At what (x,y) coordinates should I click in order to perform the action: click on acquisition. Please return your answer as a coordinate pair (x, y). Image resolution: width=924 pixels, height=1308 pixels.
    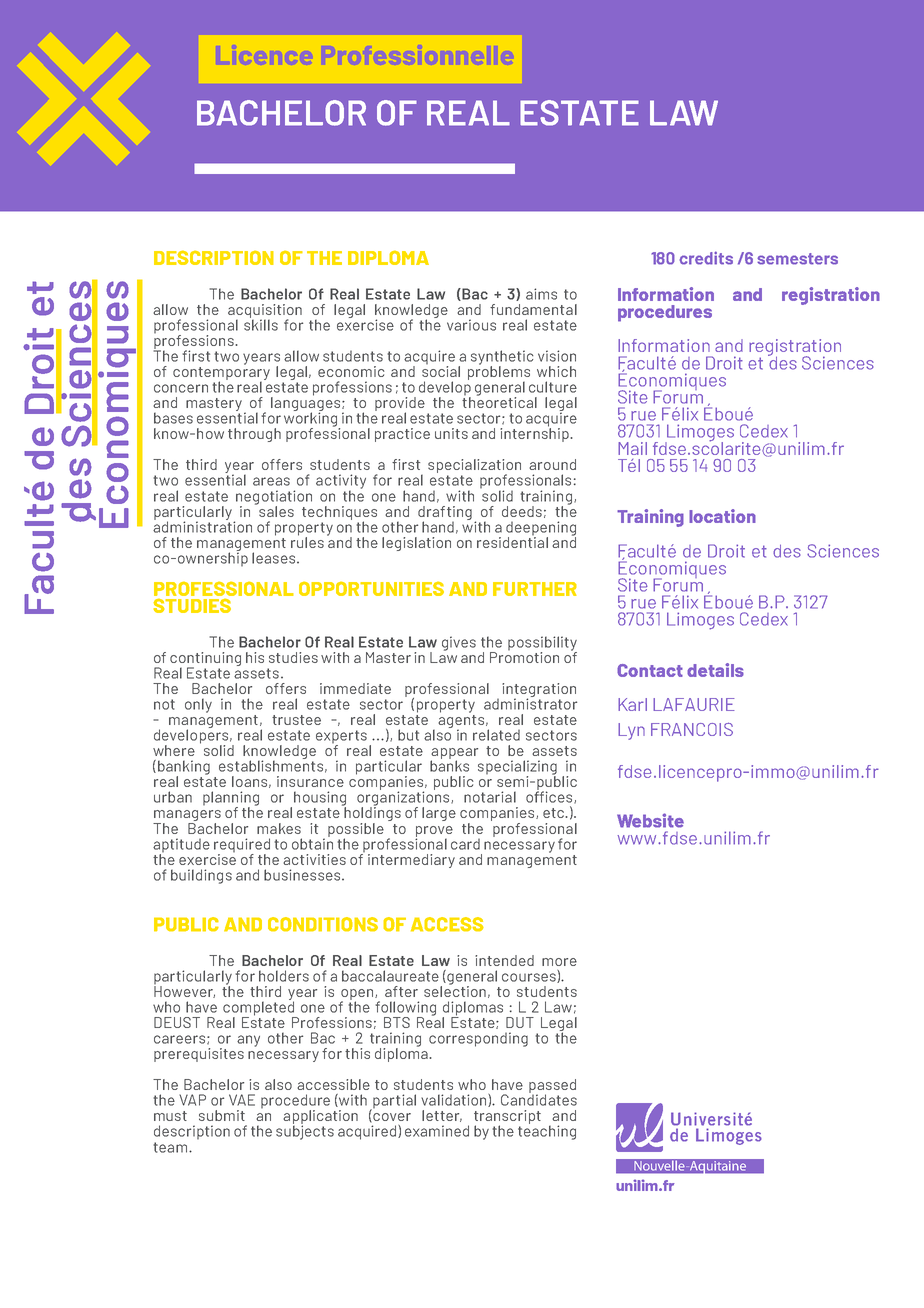
    Looking at the image, I should click on (265, 312).
